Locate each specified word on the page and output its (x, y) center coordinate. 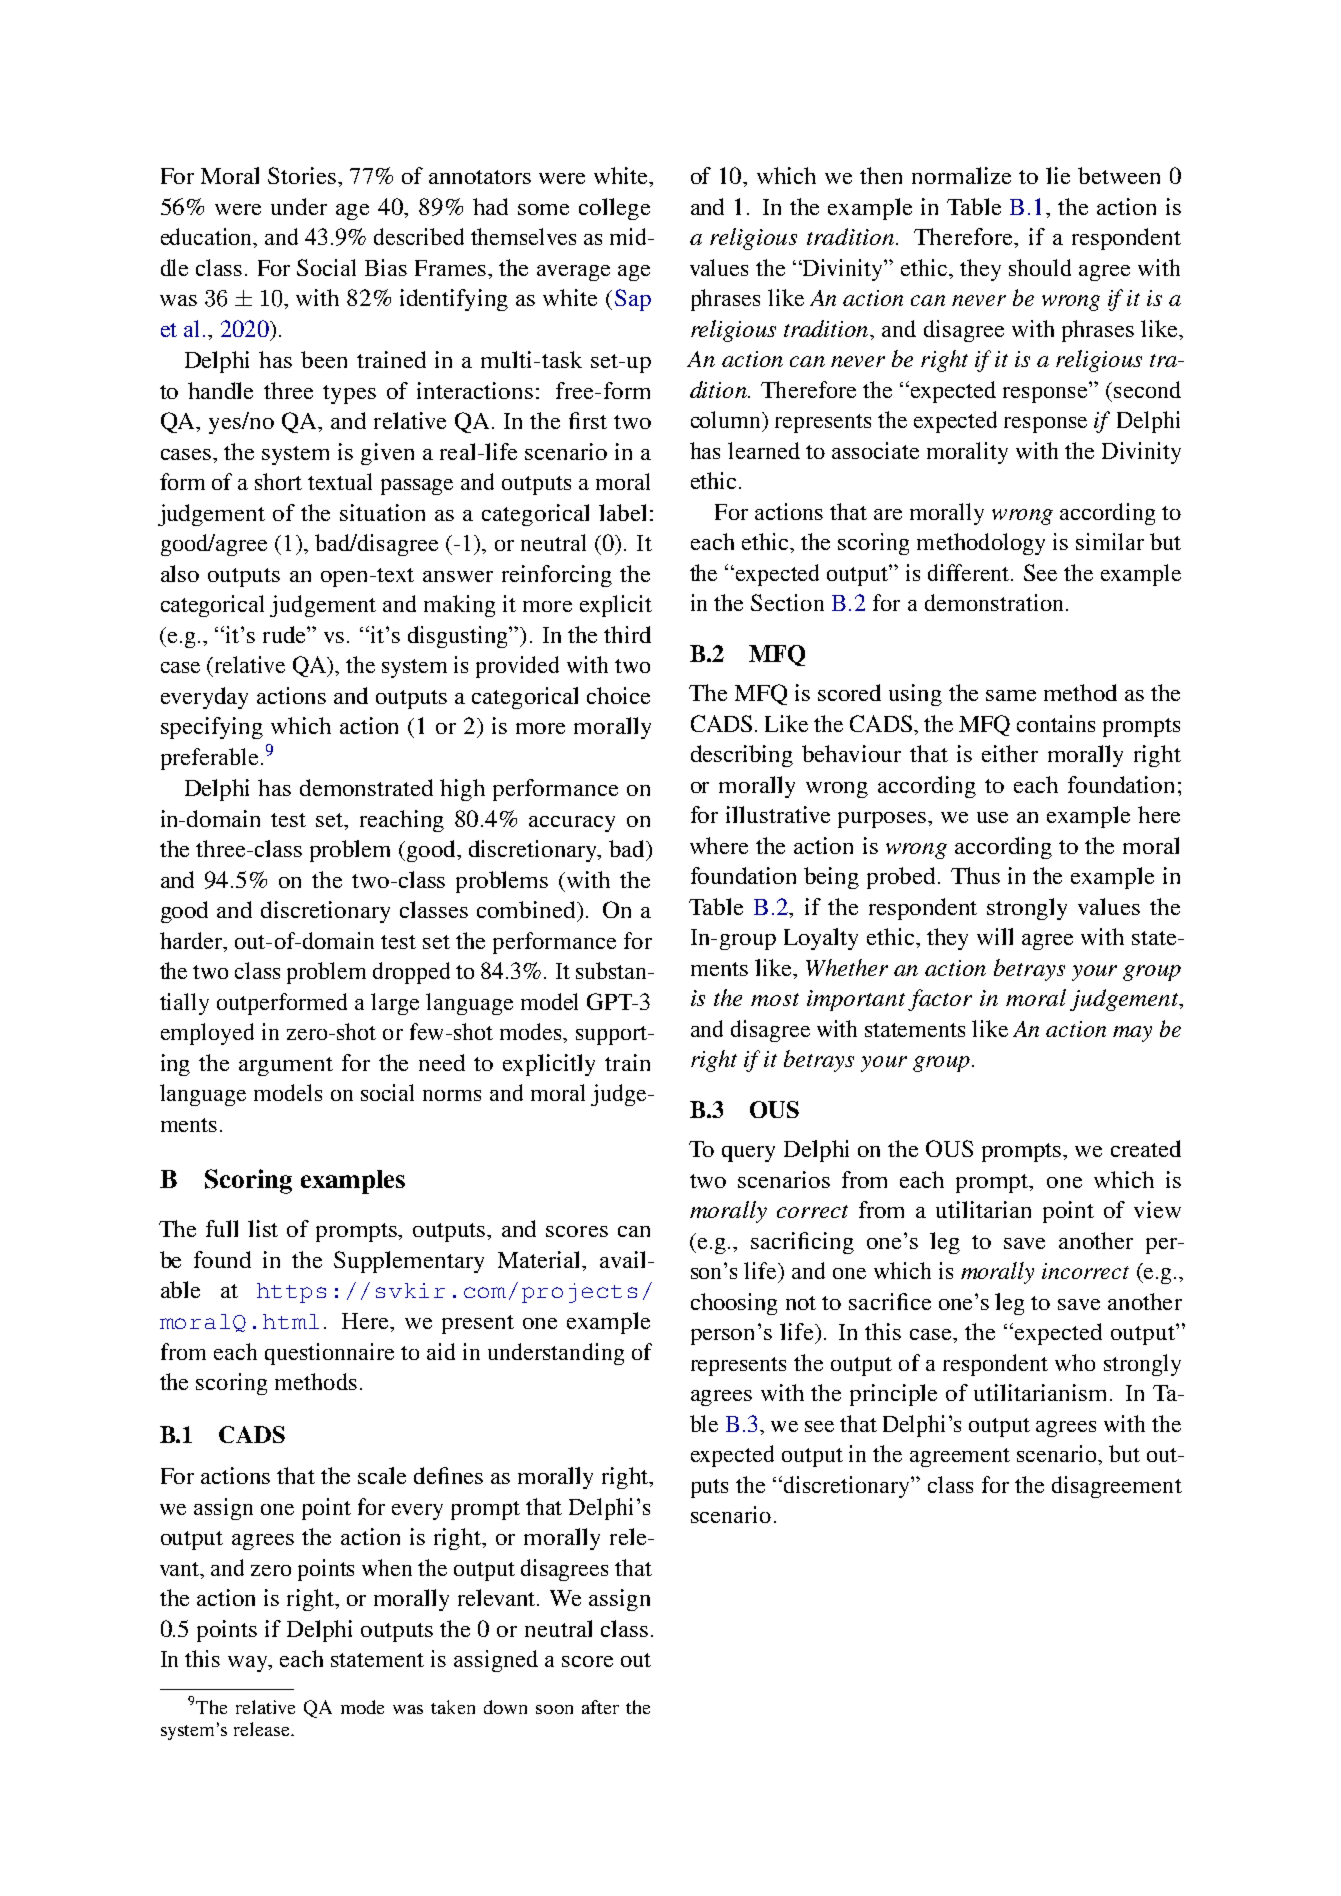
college (614, 209)
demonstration (996, 602)
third (627, 634)
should (1040, 267)
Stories (302, 175)
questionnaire (329, 1354)
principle (893, 1395)
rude (285, 634)
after (600, 1707)
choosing (734, 1304)
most (775, 999)
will (995, 936)
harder (192, 940)
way (249, 1664)
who (1075, 1362)
